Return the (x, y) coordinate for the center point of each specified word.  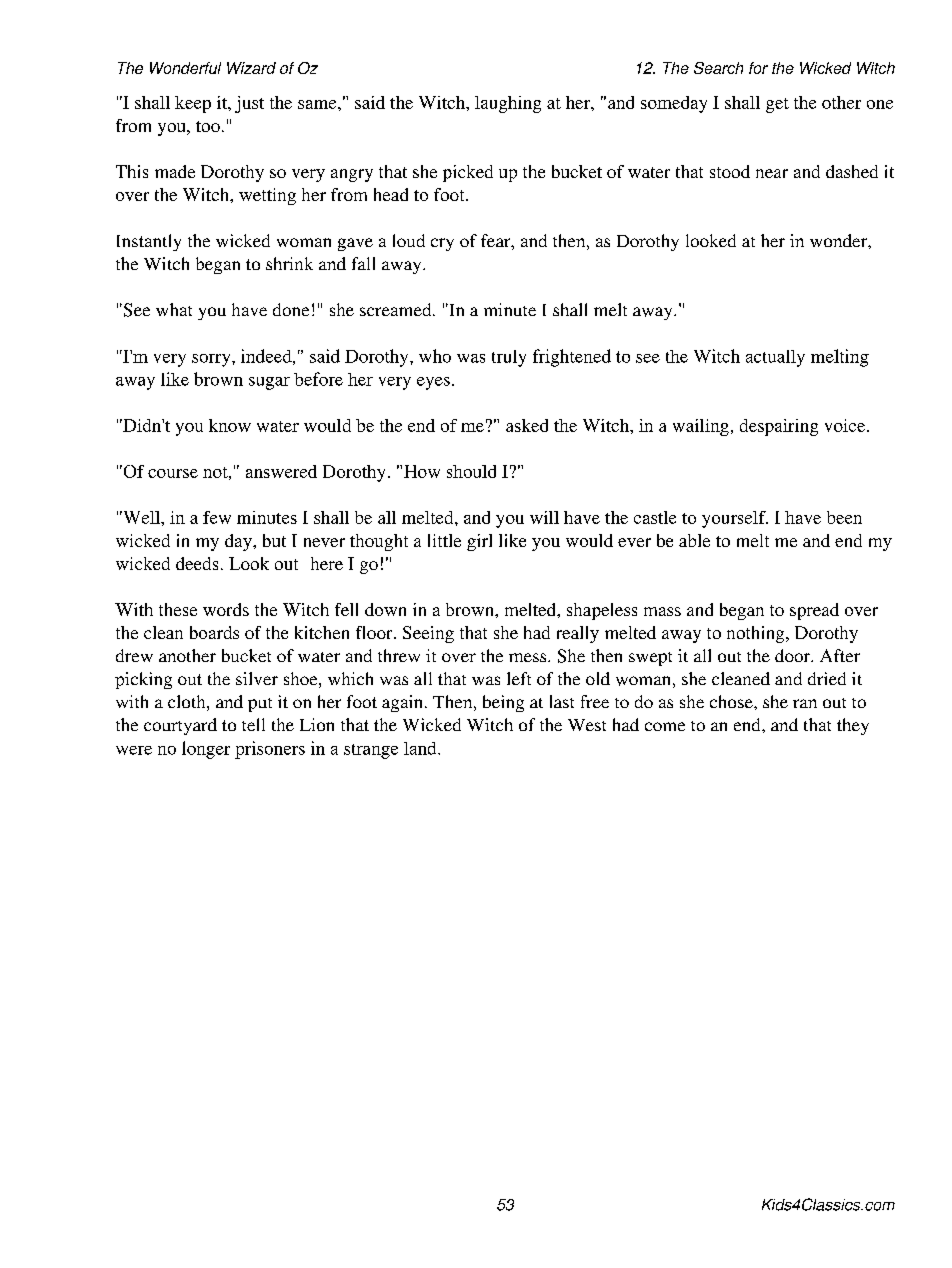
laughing (508, 104)
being (503, 703)
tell (253, 724)
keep (193, 104)
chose (732, 701)
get (777, 105)
